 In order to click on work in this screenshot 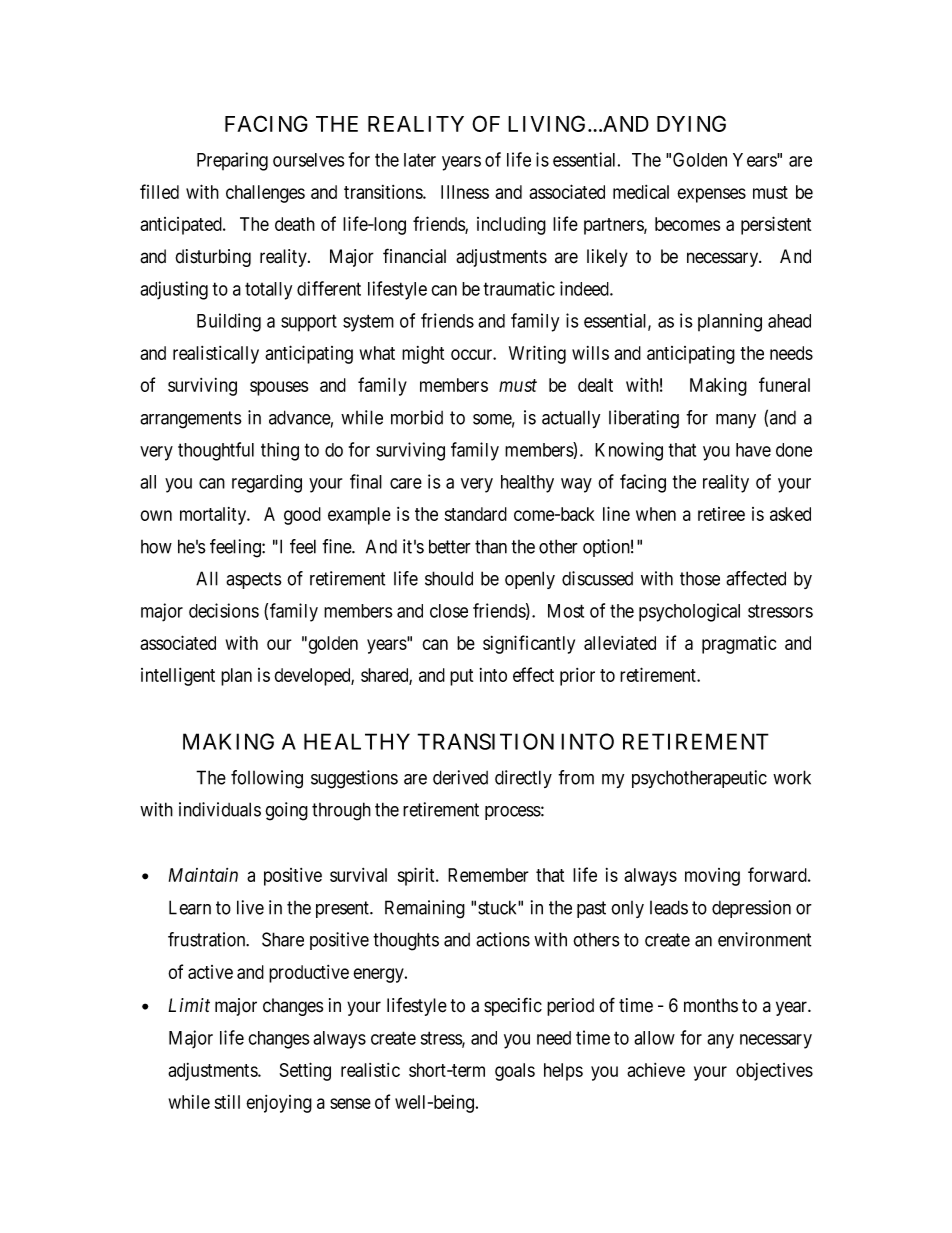, I will do `click(792, 777)`.
